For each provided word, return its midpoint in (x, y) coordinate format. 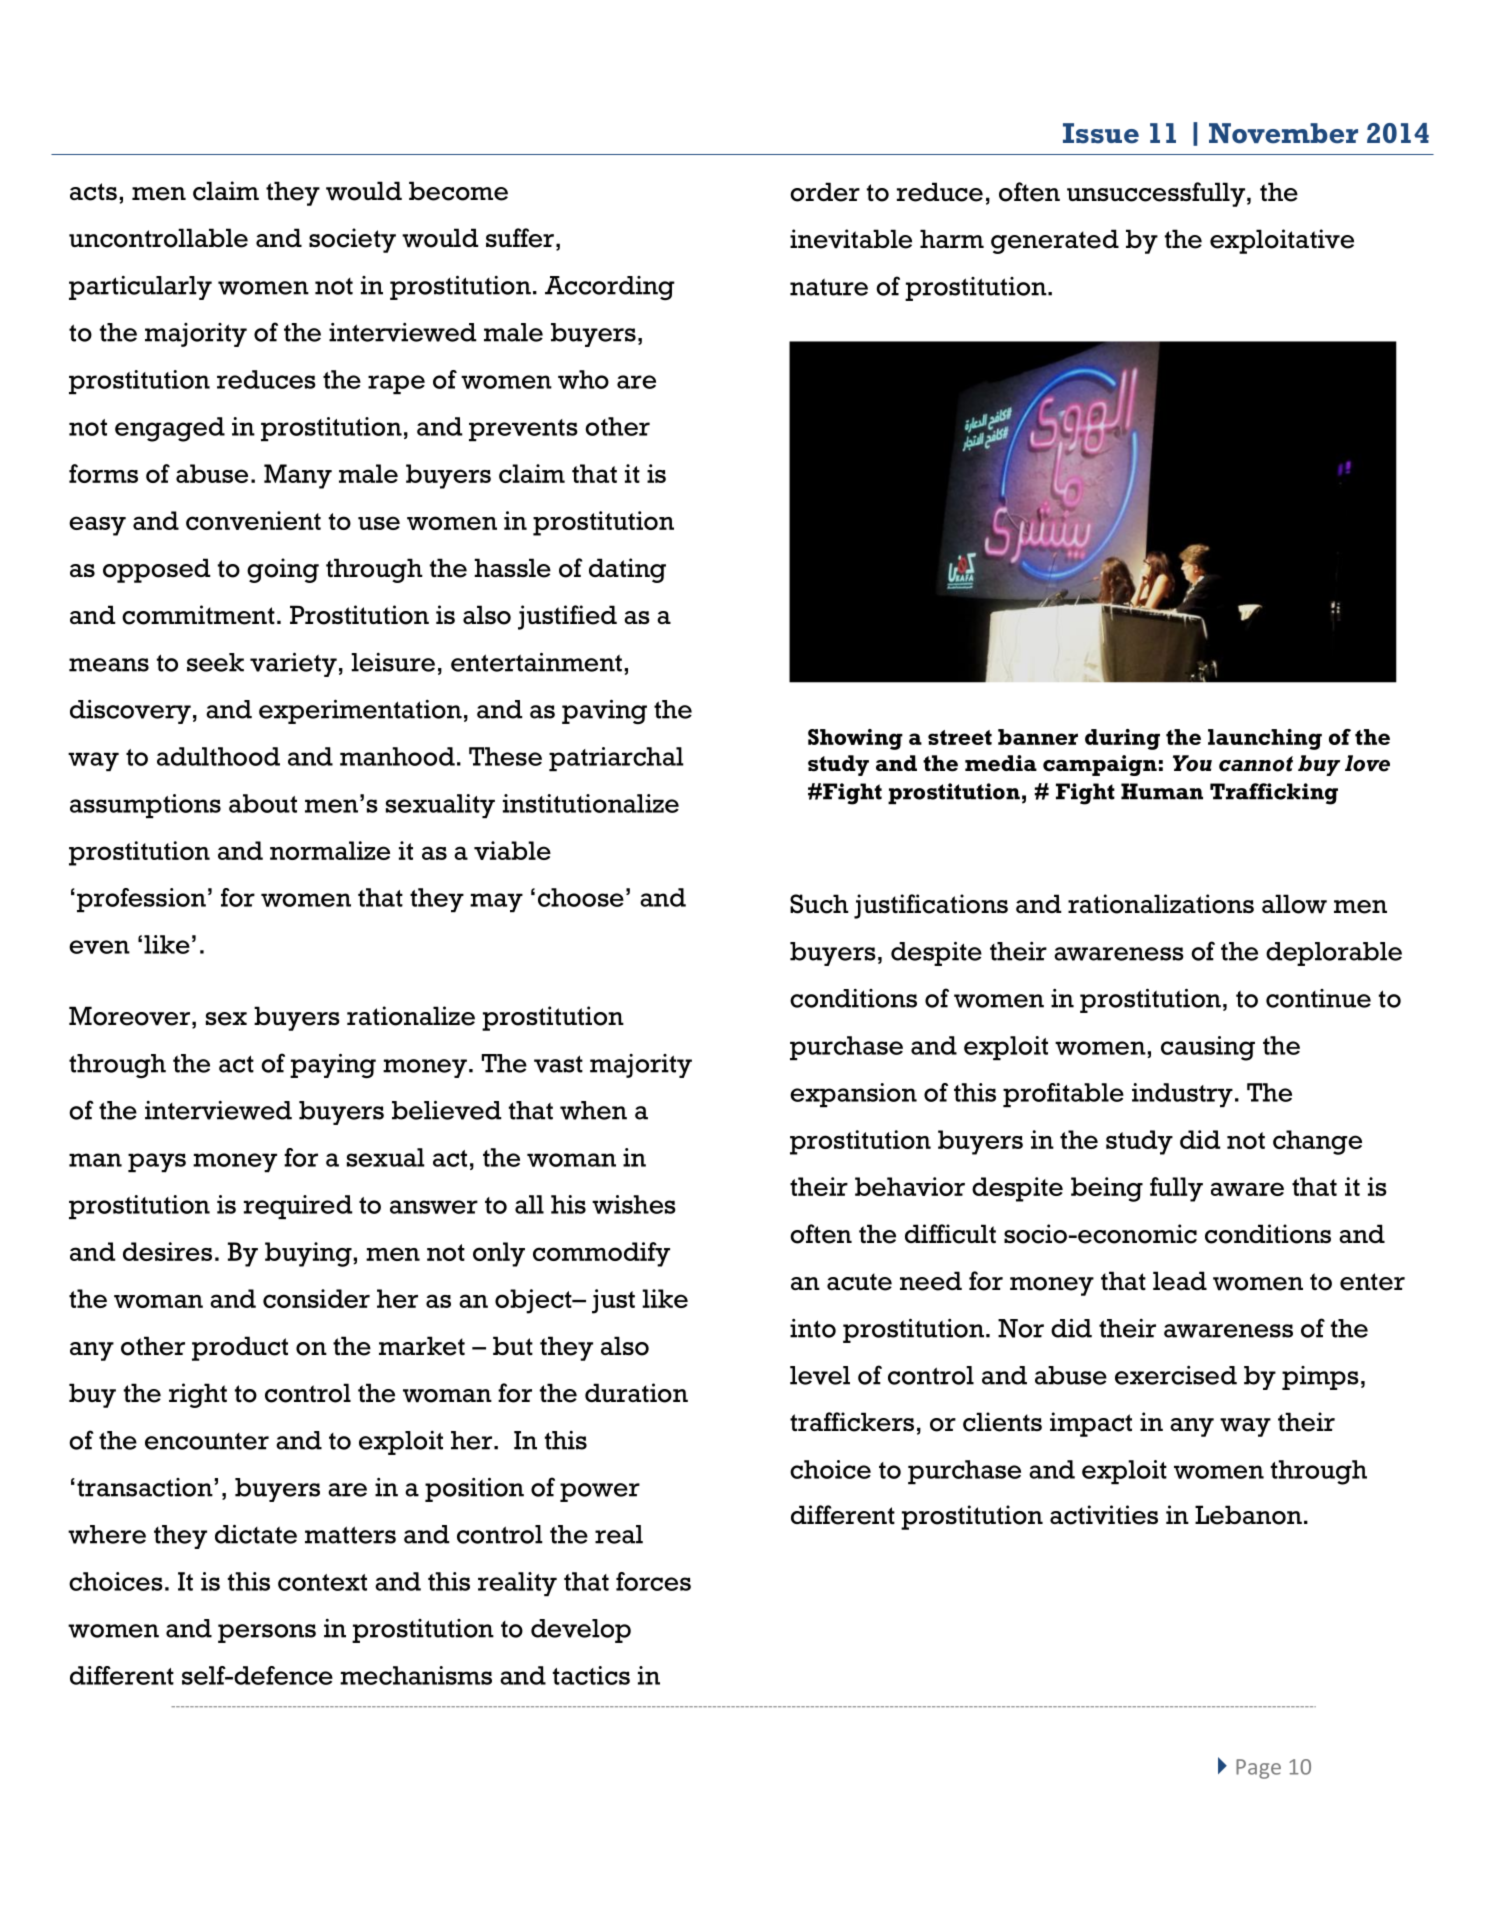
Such (819, 904)
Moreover (129, 1016)
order (825, 192)
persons (267, 1633)
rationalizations (1161, 904)
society (352, 240)
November (1283, 133)
